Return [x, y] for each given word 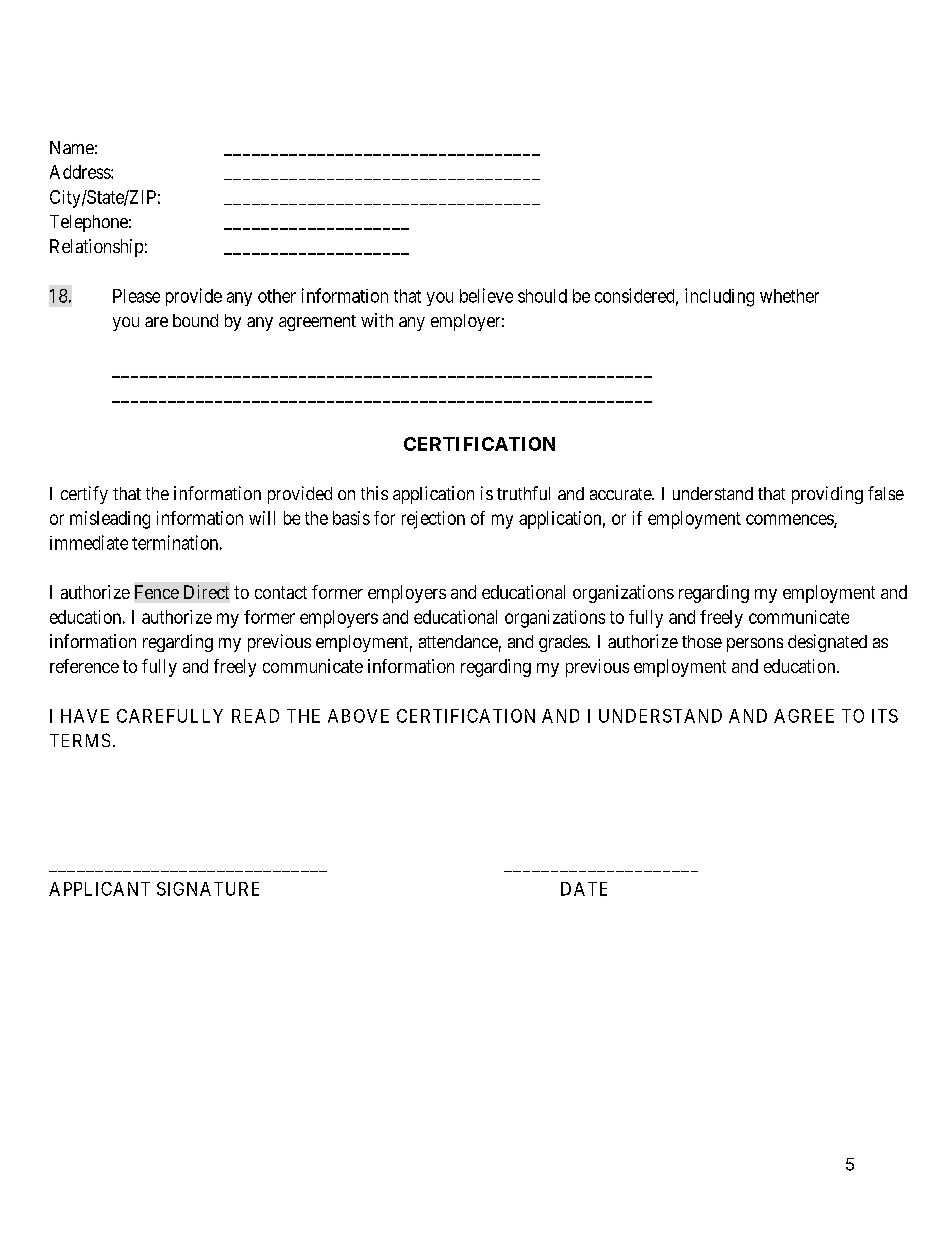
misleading [110, 520]
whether [789, 296]
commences [790, 520]
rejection [433, 520]
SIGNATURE [208, 889]
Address [81, 172]
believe [486, 295]
